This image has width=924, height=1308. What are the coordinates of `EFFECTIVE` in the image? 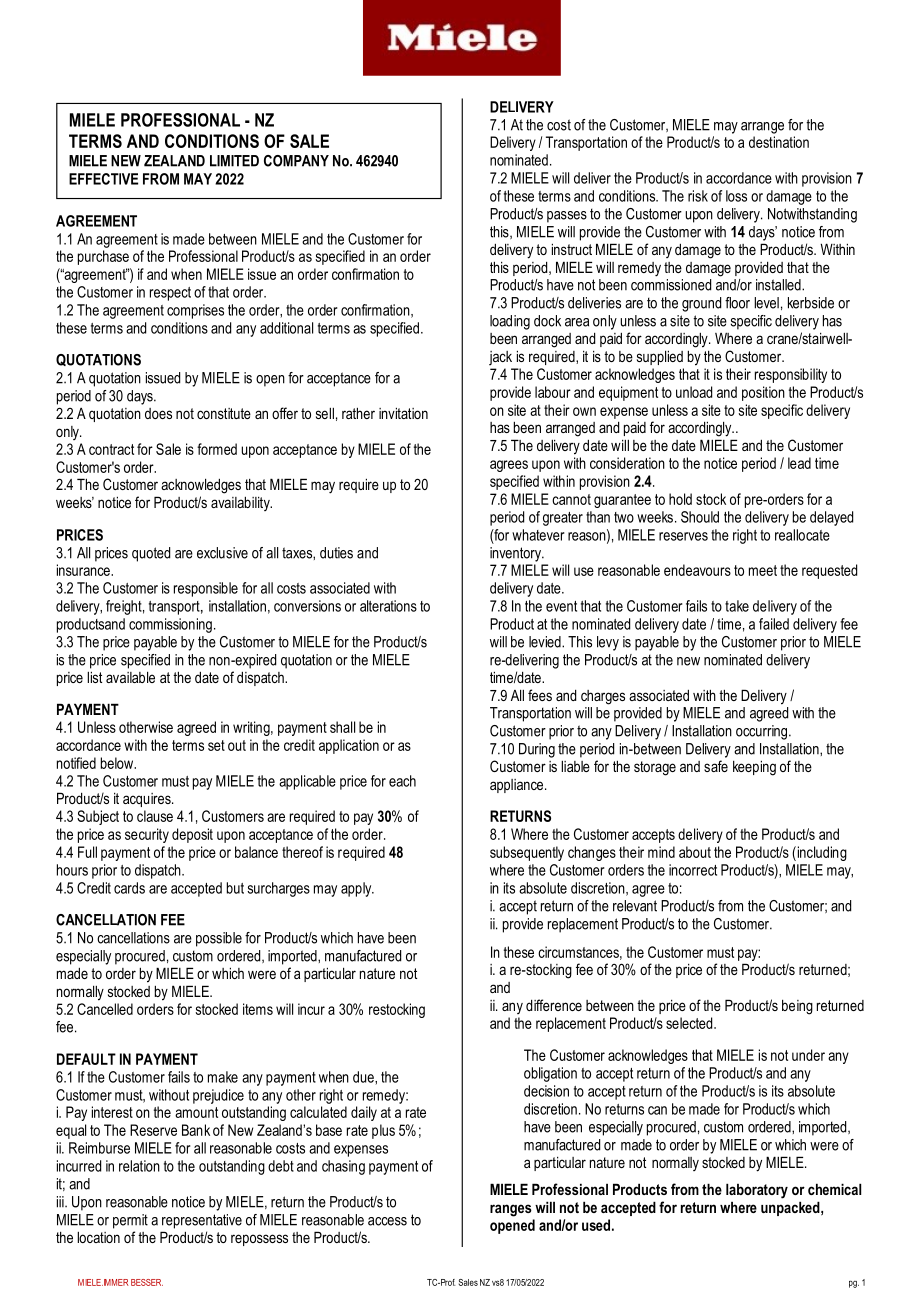 It's located at (103, 179).
